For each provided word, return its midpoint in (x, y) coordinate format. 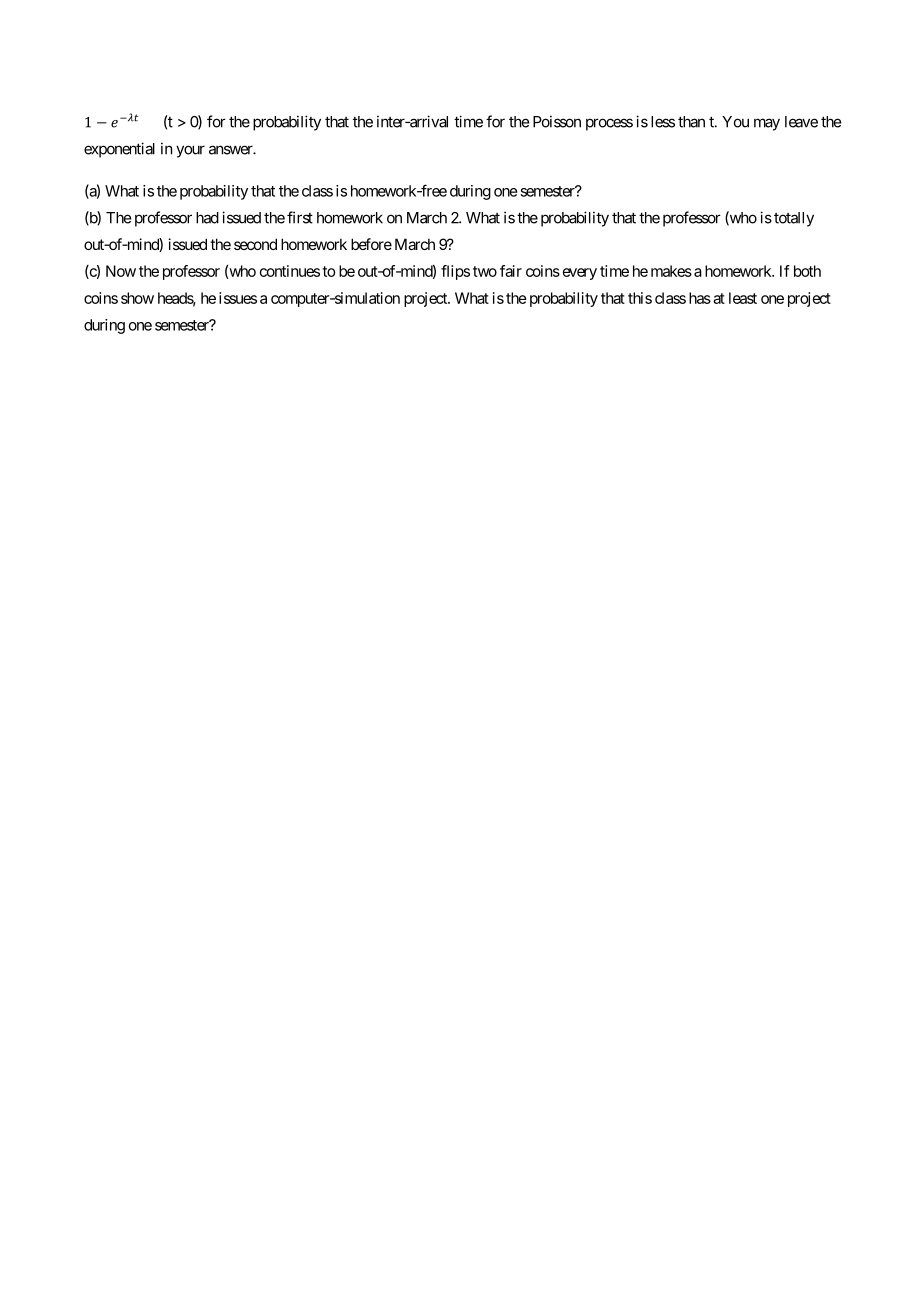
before (371, 244)
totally (794, 219)
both (807, 271)
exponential (119, 150)
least (743, 298)
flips (455, 272)
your (190, 151)
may (767, 124)
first (300, 217)
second (255, 244)
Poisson (557, 121)
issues (238, 298)
